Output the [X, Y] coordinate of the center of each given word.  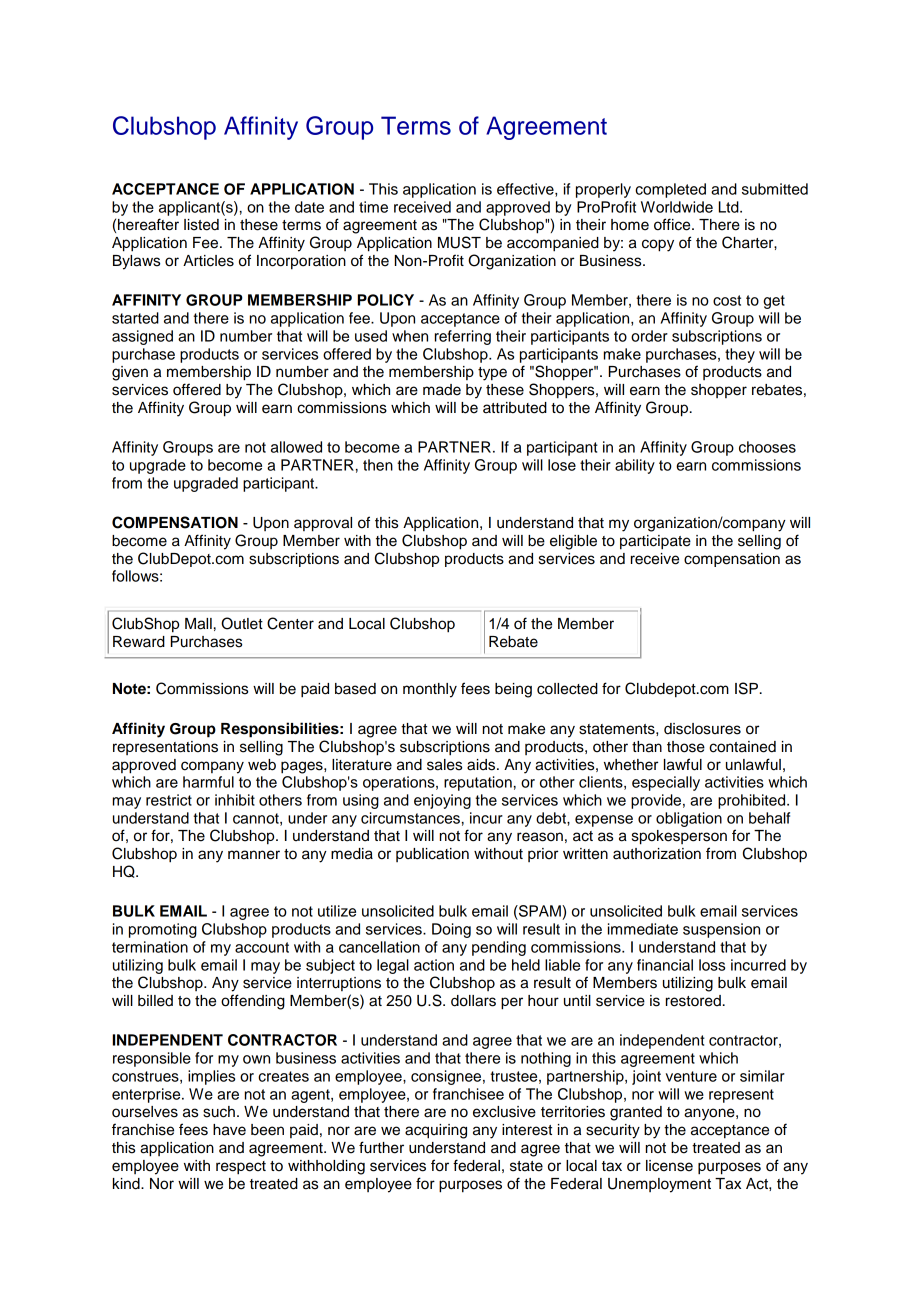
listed [201, 225]
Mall [198, 624]
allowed [296, 447]
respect [241, 1168]
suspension [721, 930]
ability [635, 466]
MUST [459, 242]
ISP [746, 688]
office [673, 224]
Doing [451, 930]
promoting [163, 930]
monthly [430, 690]
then [378, 465]
